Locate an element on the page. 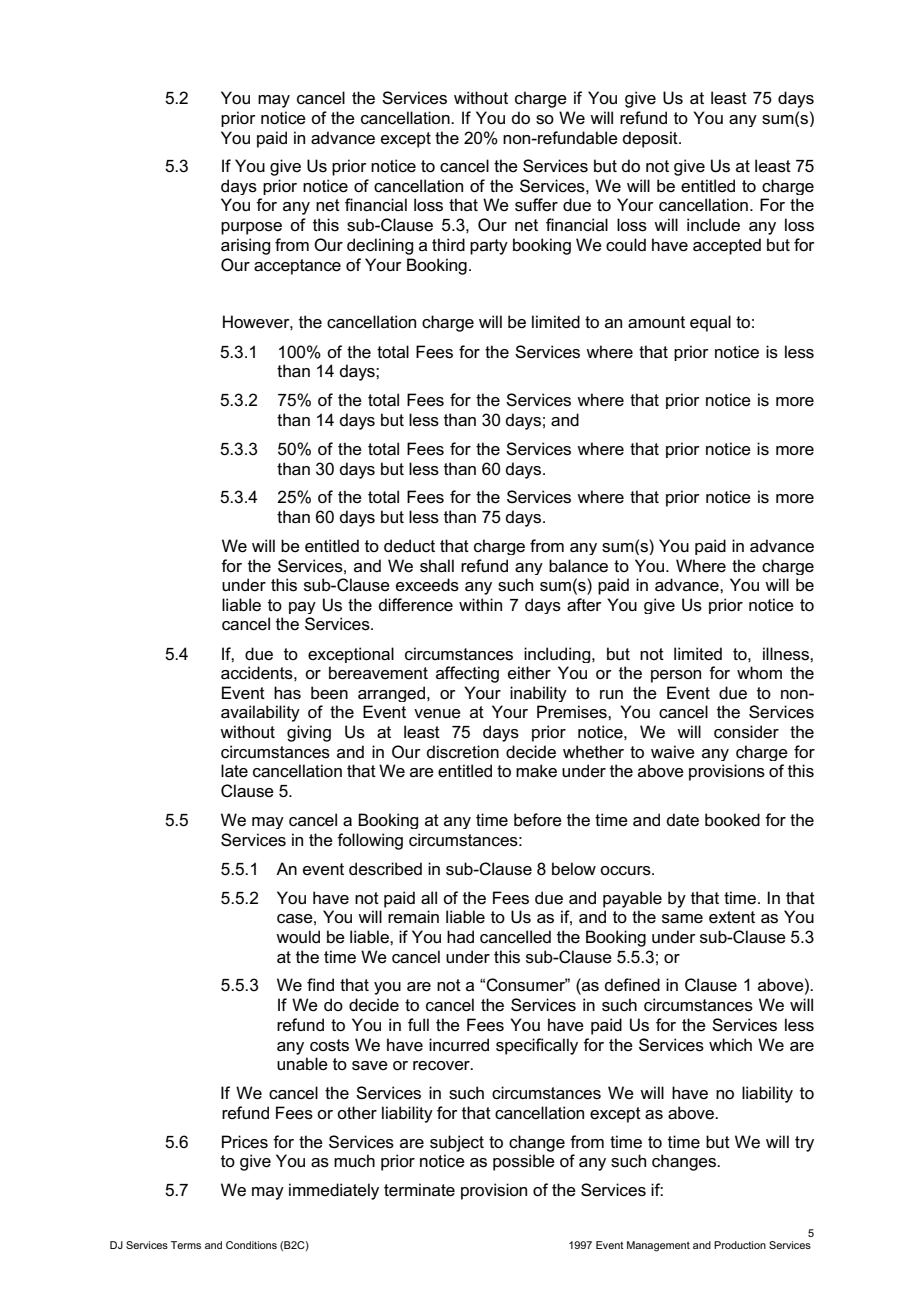 The height and width of the image is (1308, 924). would is located at coordinates (298, 937).
